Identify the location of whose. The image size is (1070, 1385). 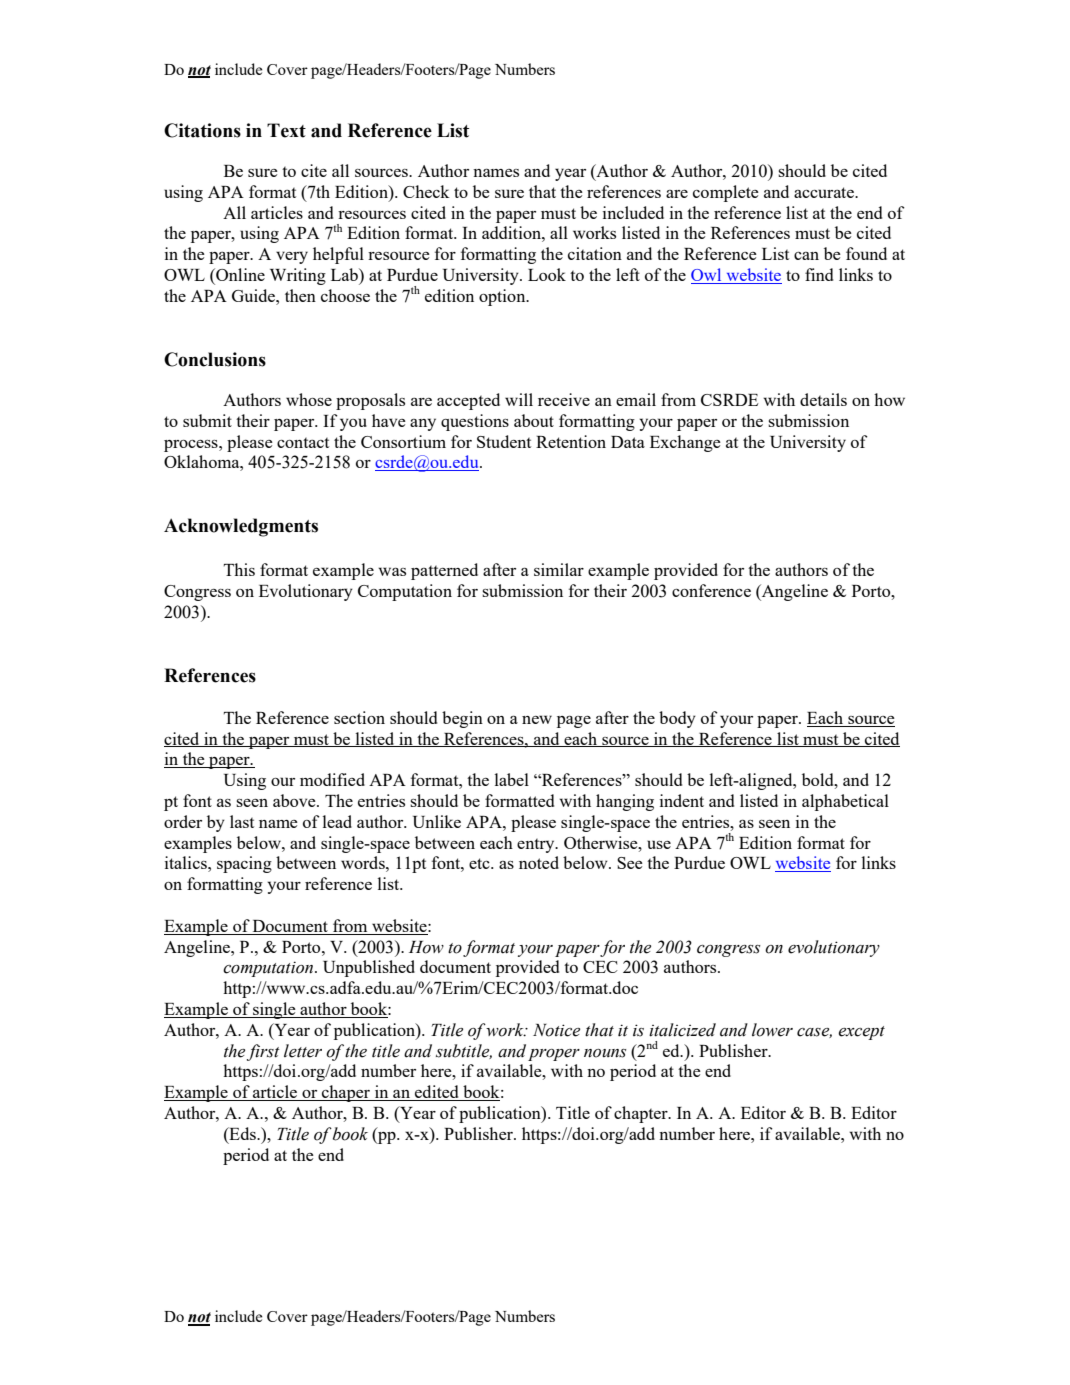
(309, 399).
